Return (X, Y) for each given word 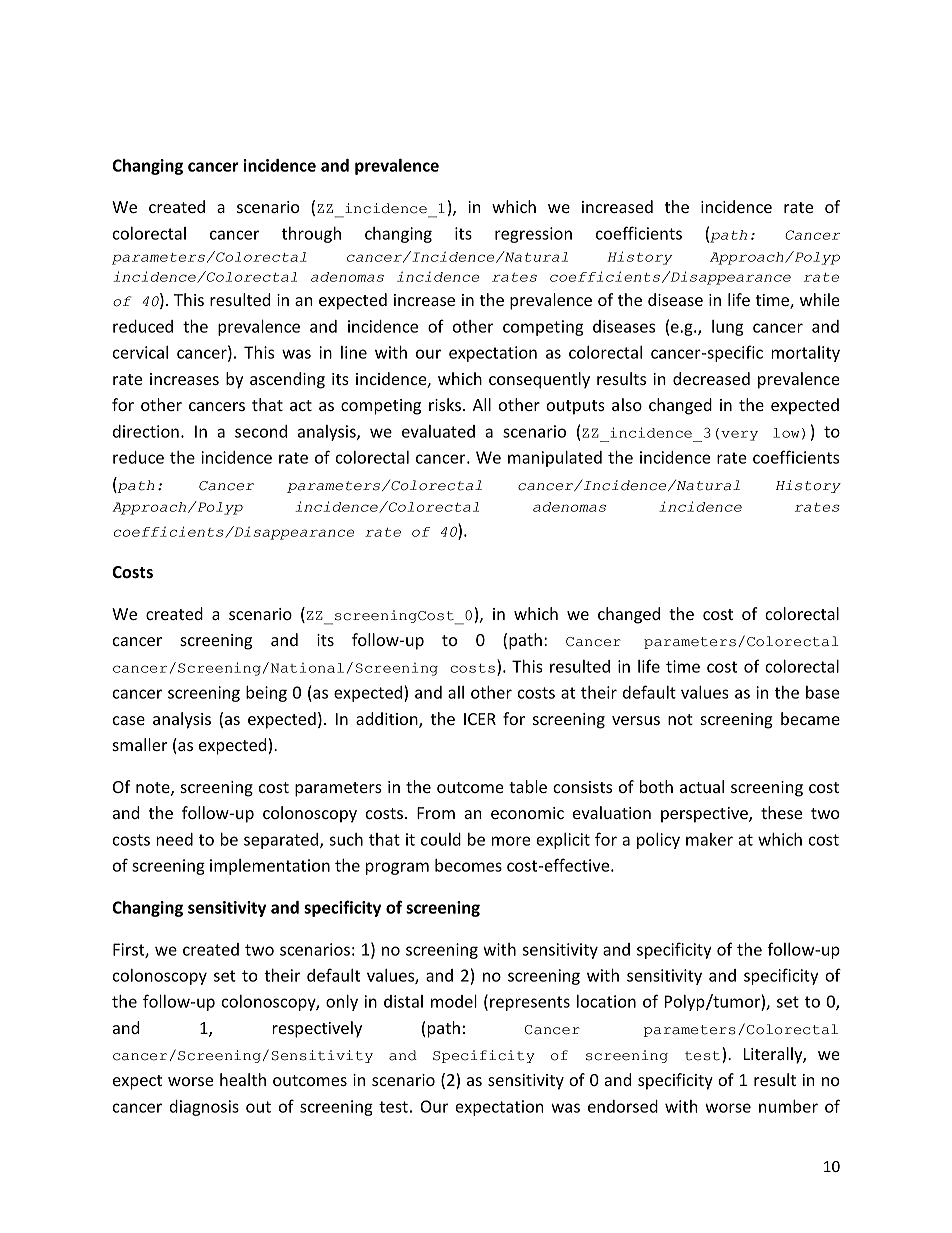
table (528, 786)
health (243, 1079)
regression (533, 235)
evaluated (438, 431)
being (266, 694)
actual (702, 786)
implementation (270, 867)
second (261, 431)
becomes (468, 865)
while (820, 299)
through (311, 235)
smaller (140, 744)
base (823, 692)
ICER (480, 719)
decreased (711, 378)
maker (709, 839)
